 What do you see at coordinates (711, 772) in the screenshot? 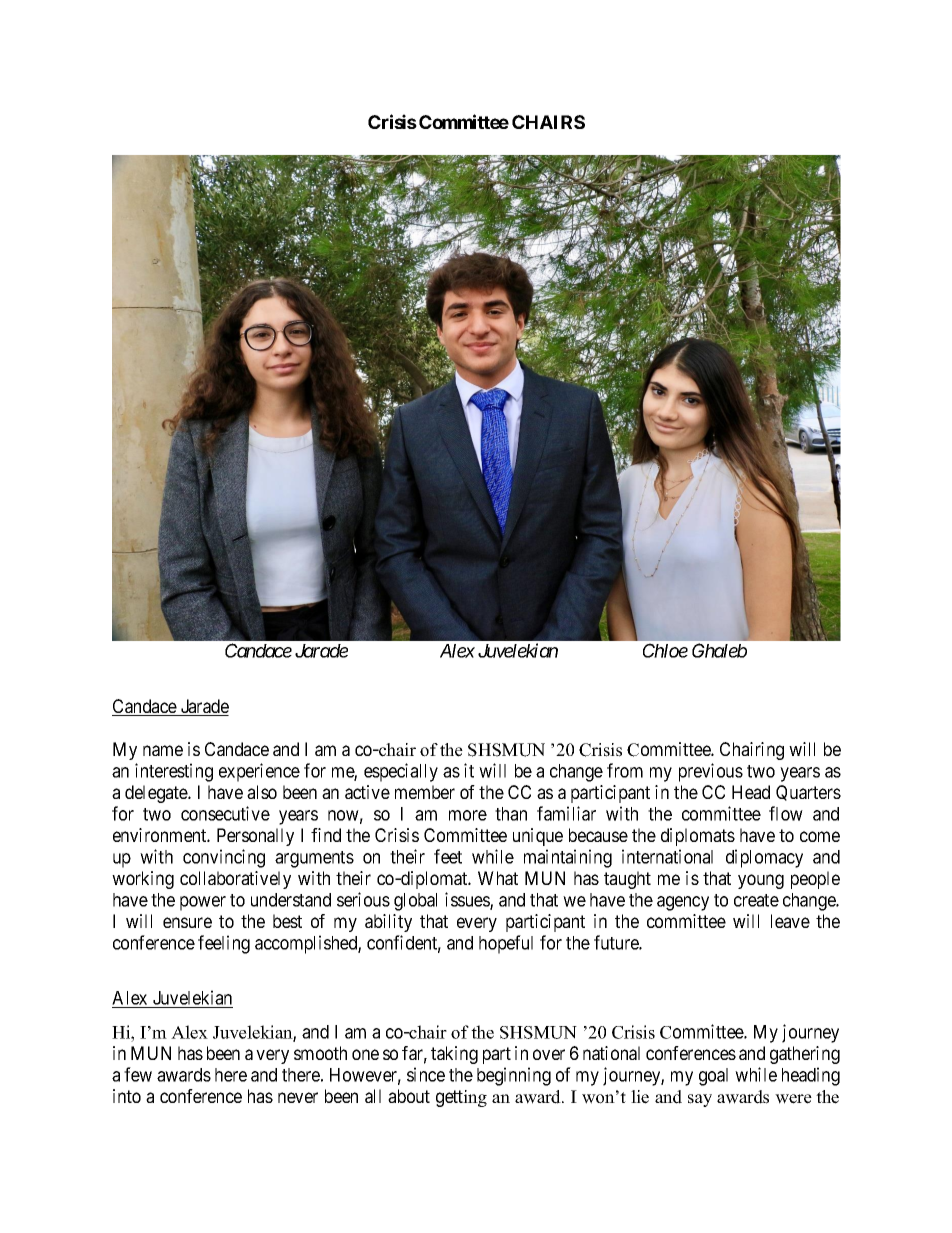
I see `previous` at bounding box center [711, 772].
